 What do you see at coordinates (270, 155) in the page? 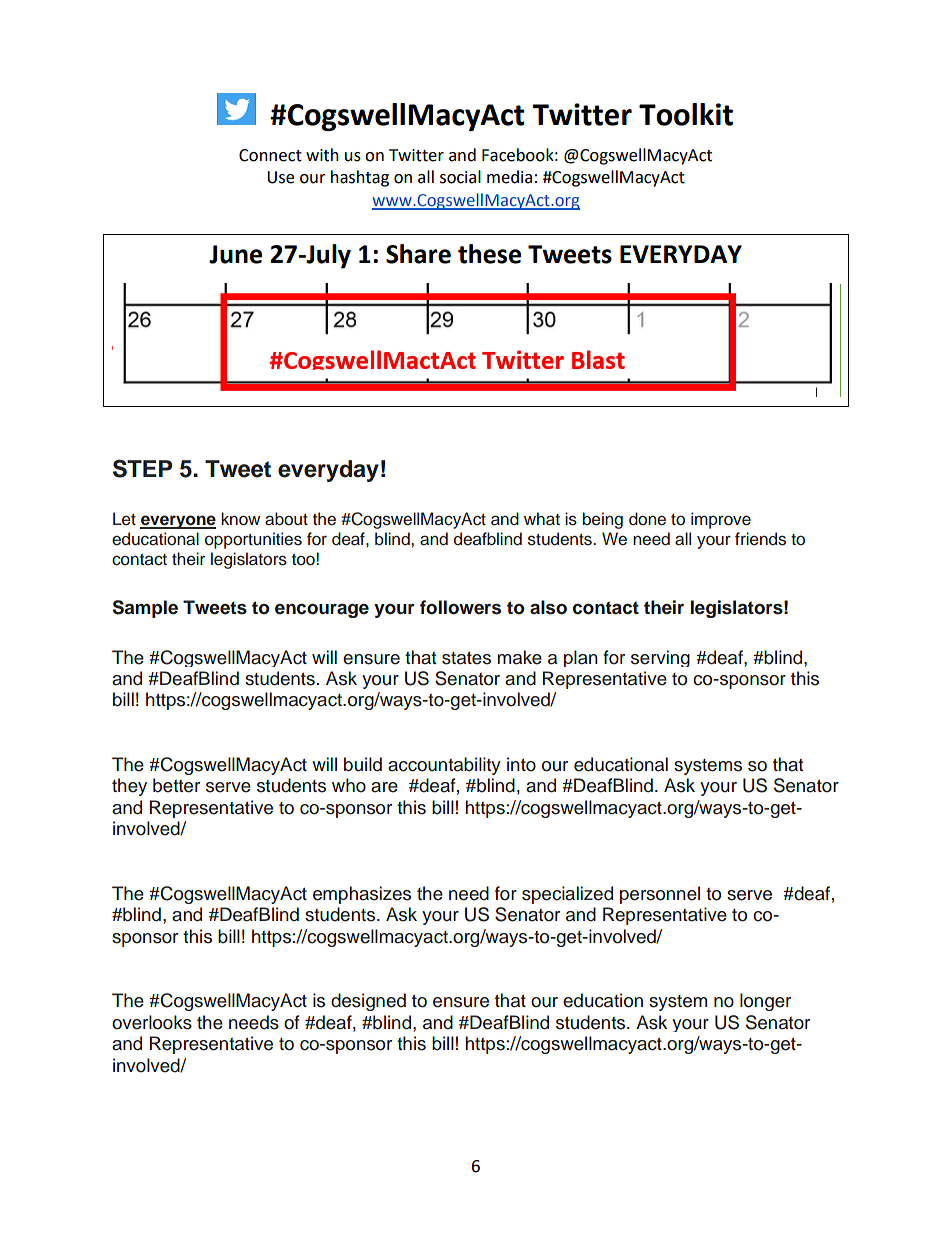
I see `Connect` at bounding box center [270, 155].
